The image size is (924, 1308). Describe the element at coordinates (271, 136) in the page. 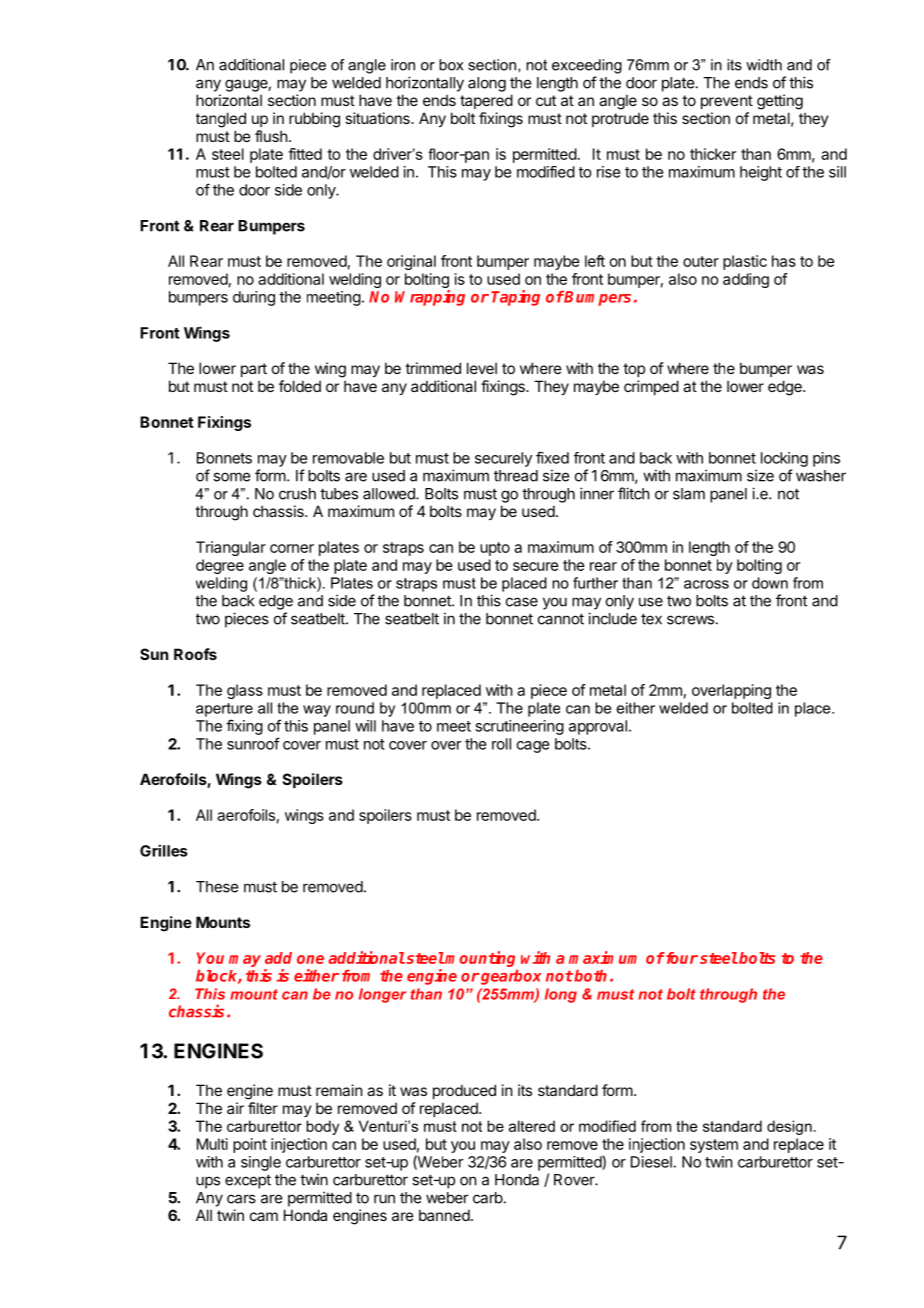

I see `flush` at that location.
